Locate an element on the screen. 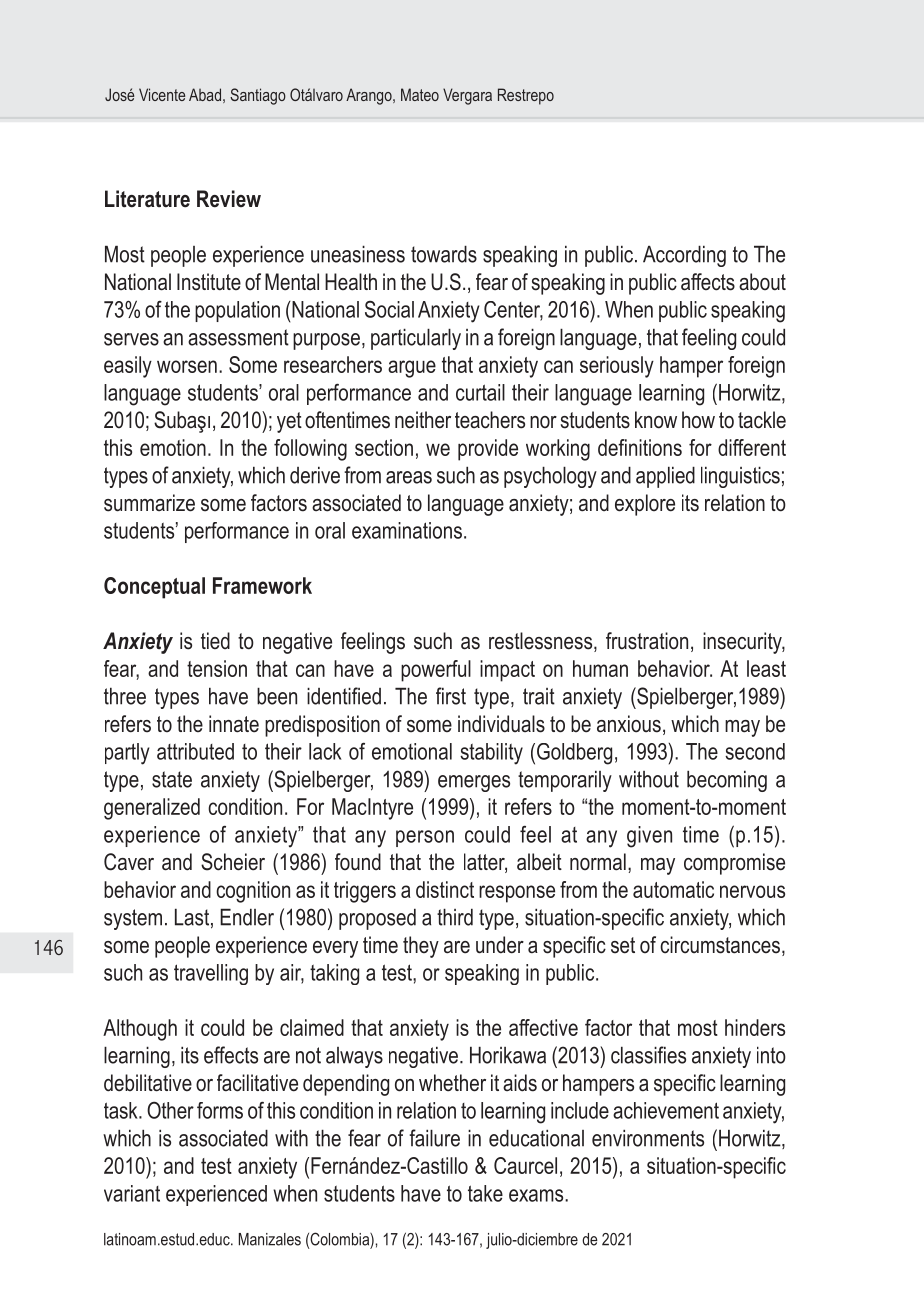 The image size is (924, 1305). Vergara is located at coordinates (467, 96).
